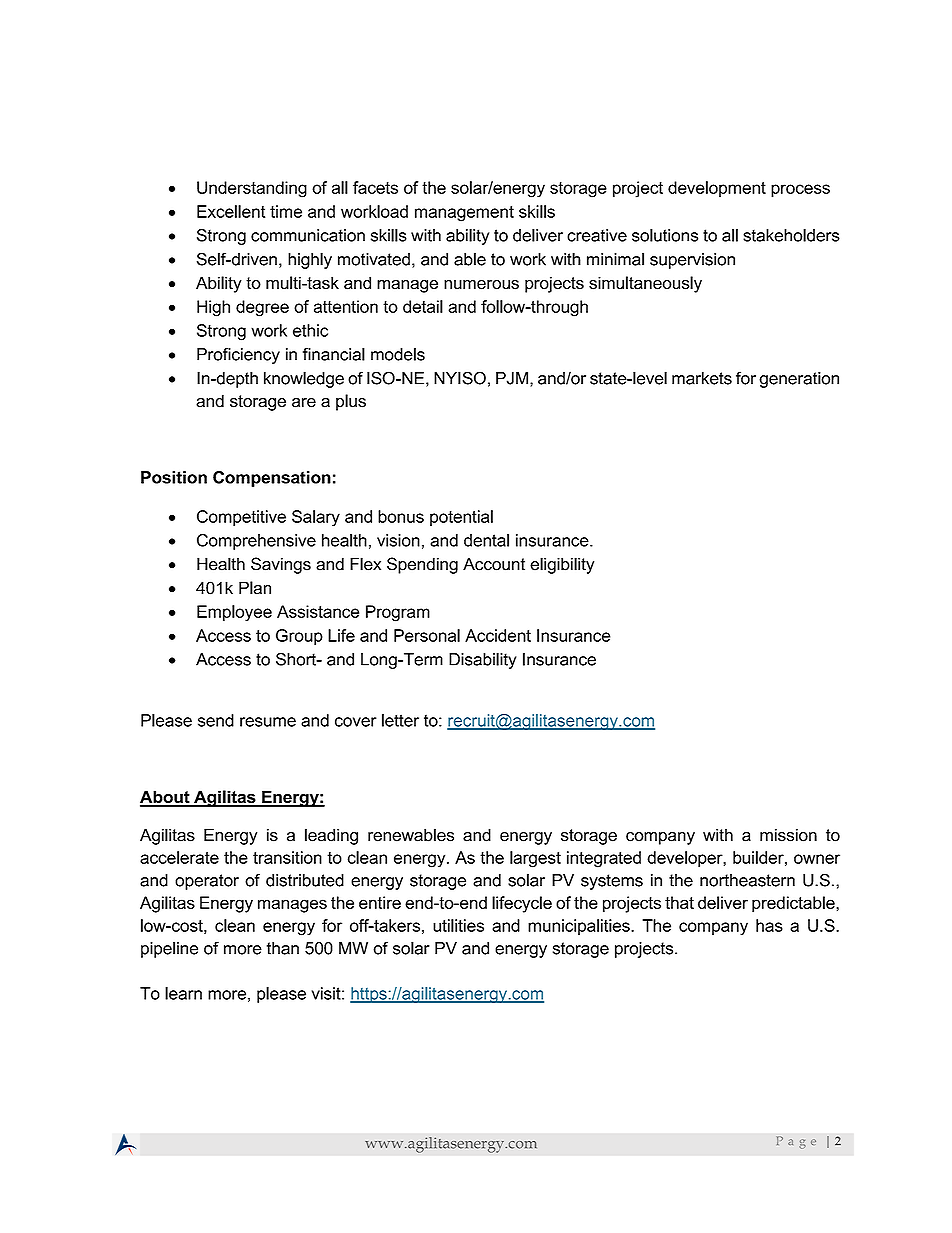 The image size is (952, 1233). What do you see at coordinates (458, 925) in the document?
I see `utilities` at bounding box center [458, 925].
